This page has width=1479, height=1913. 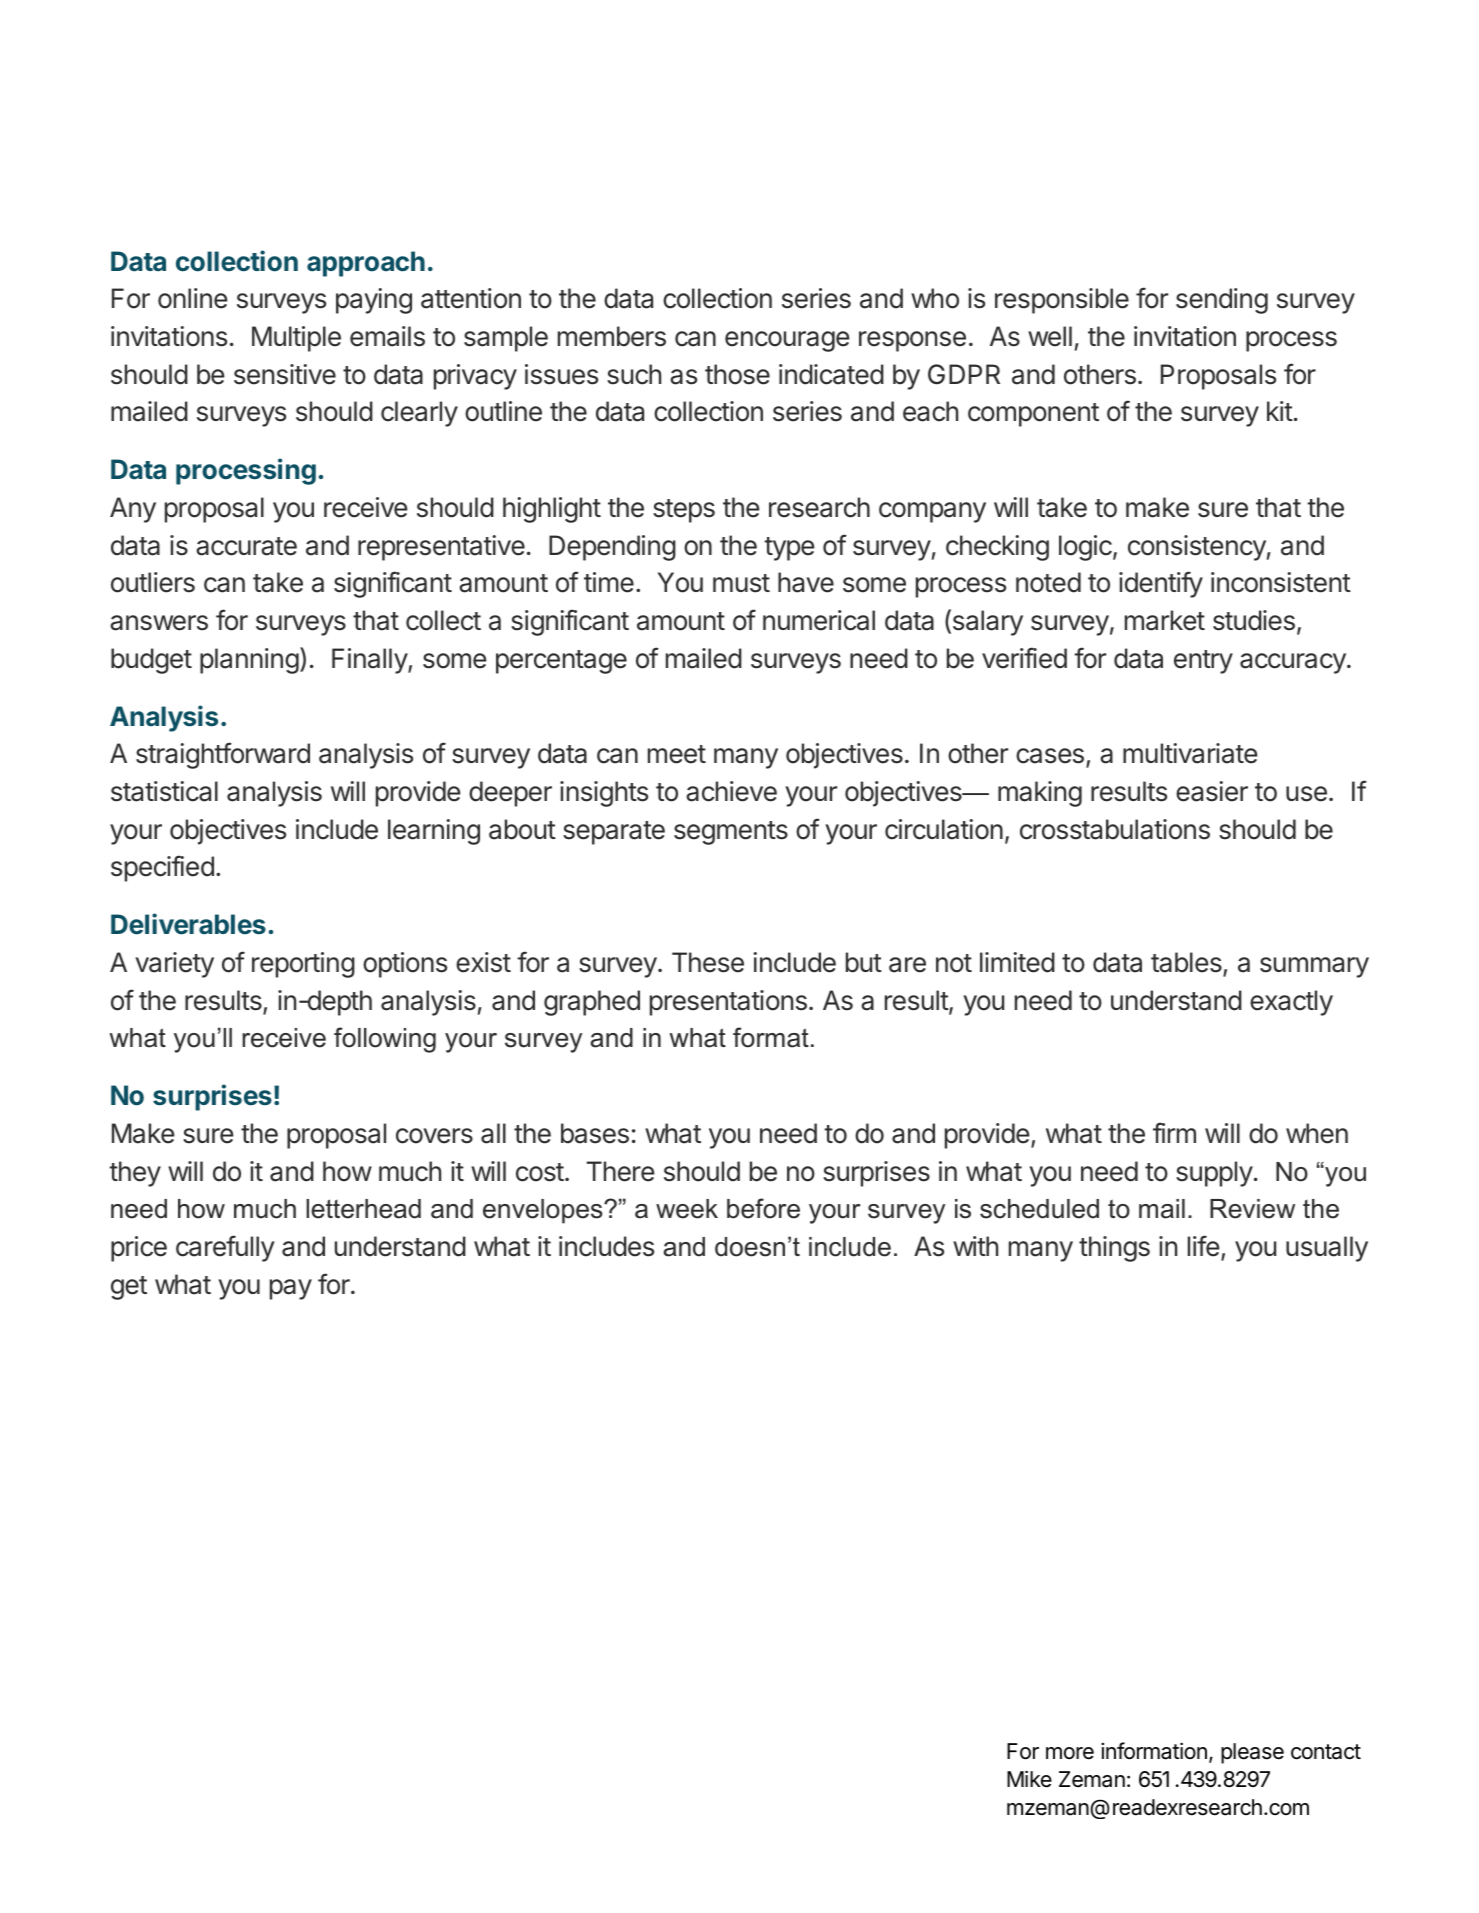 What do you see at coordinates (1252, 1753) in the page?
I see `please` at bounding box center [1252, 1753].
